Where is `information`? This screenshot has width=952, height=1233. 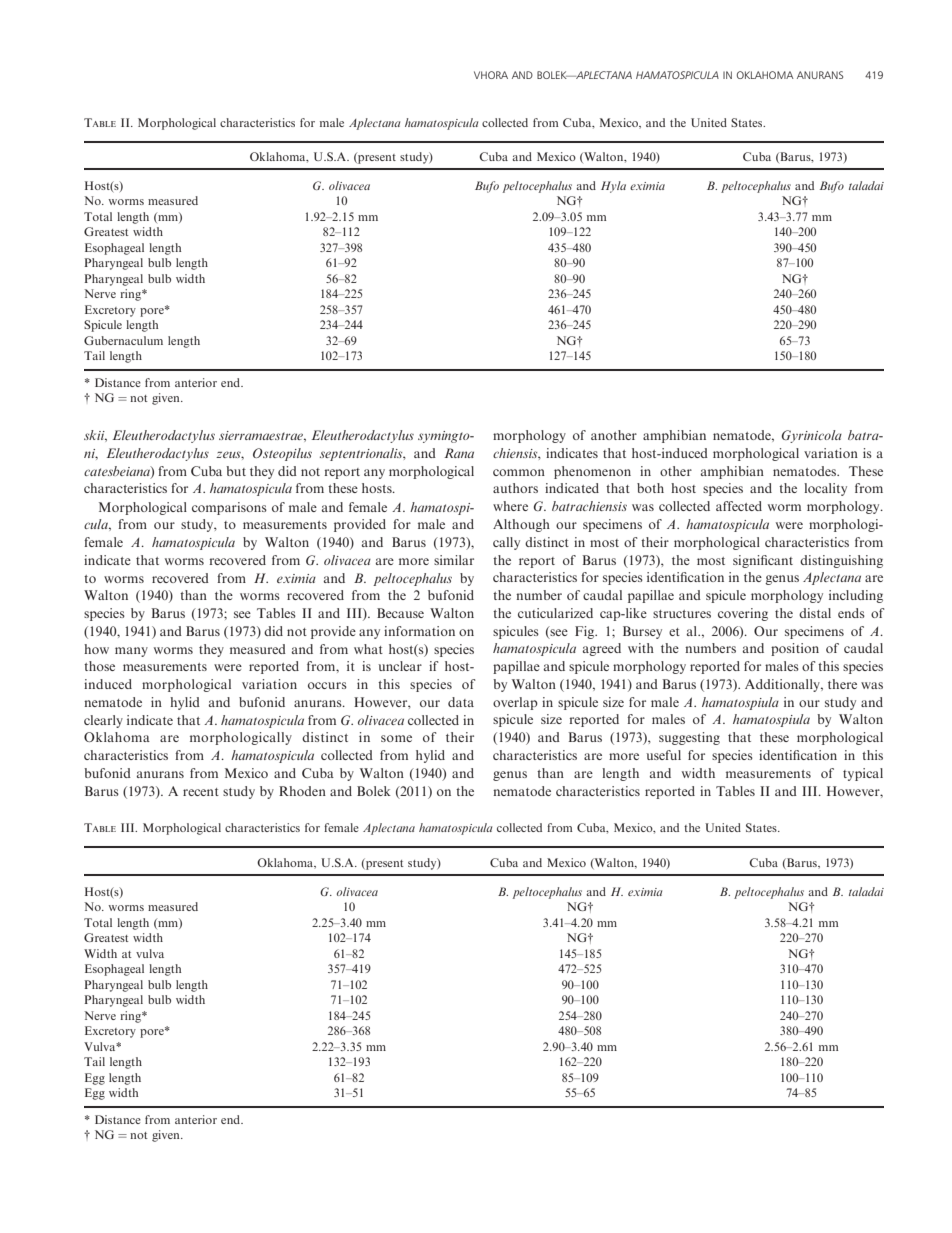
information is located at coordinates (419, 631).
